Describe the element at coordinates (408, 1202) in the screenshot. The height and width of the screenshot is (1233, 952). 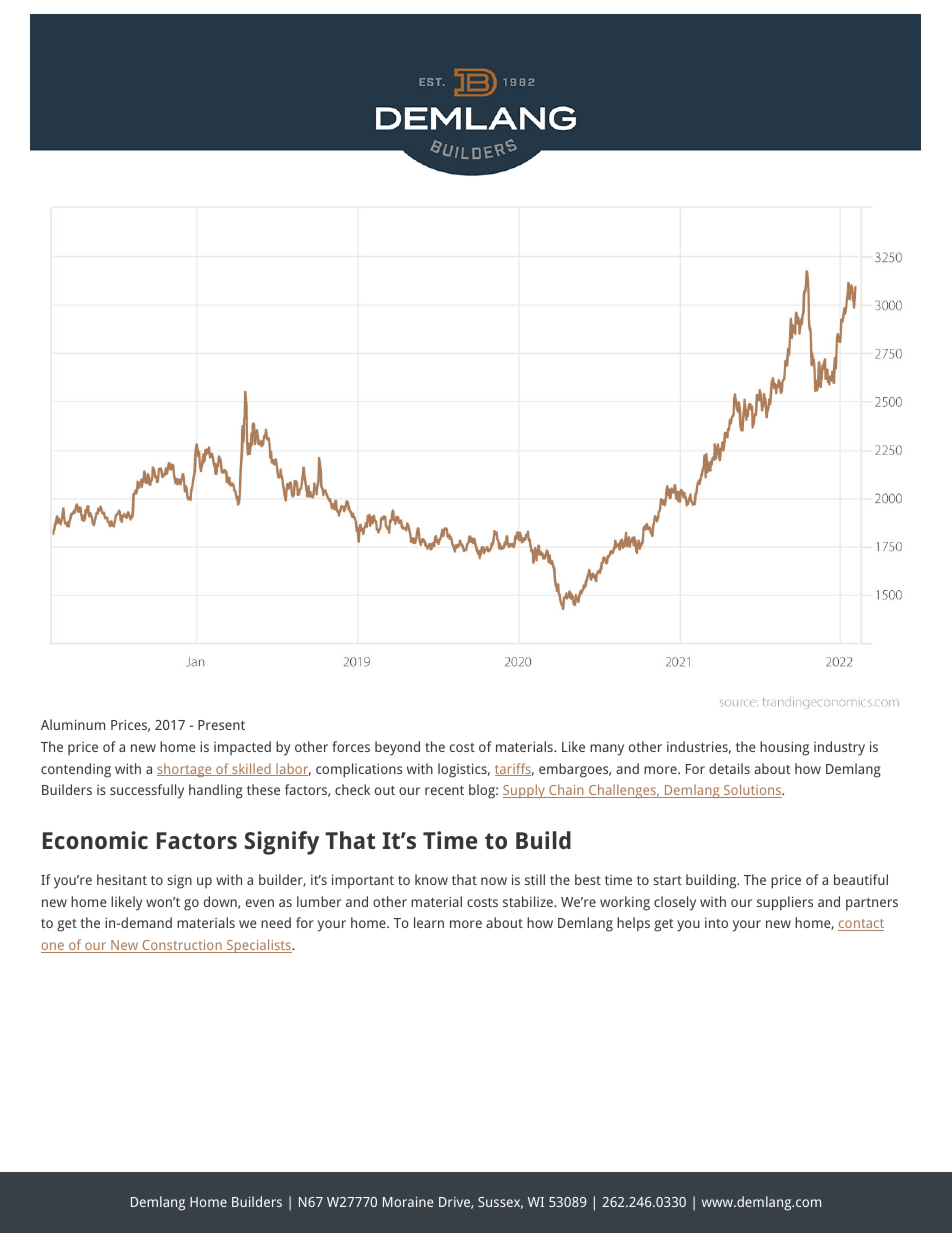
I see `Moraine` at that location.
